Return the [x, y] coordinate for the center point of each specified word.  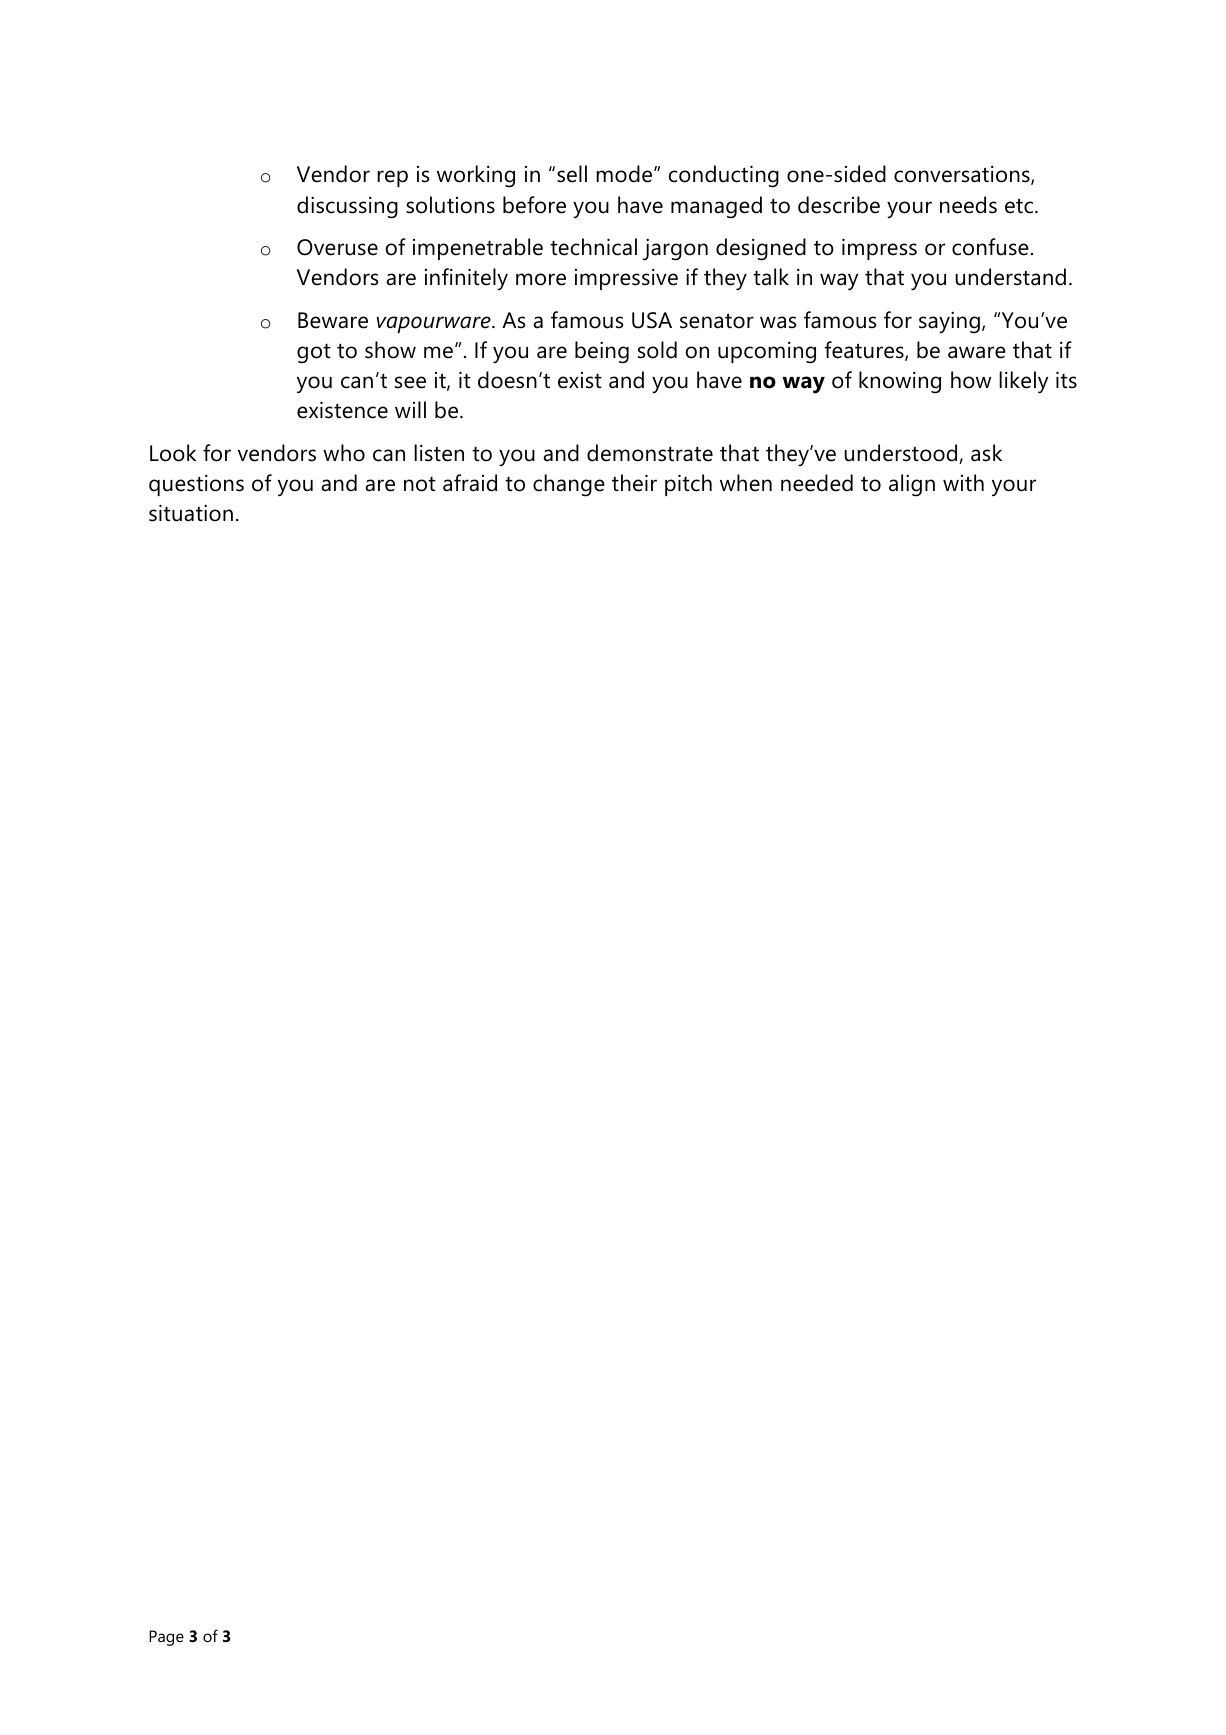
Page [166, 1638]
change [569, 485]
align [912, 485]
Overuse [337, 247]
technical [593, 247]
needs [968, 205]
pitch [688, 485]
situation [191, 513]
